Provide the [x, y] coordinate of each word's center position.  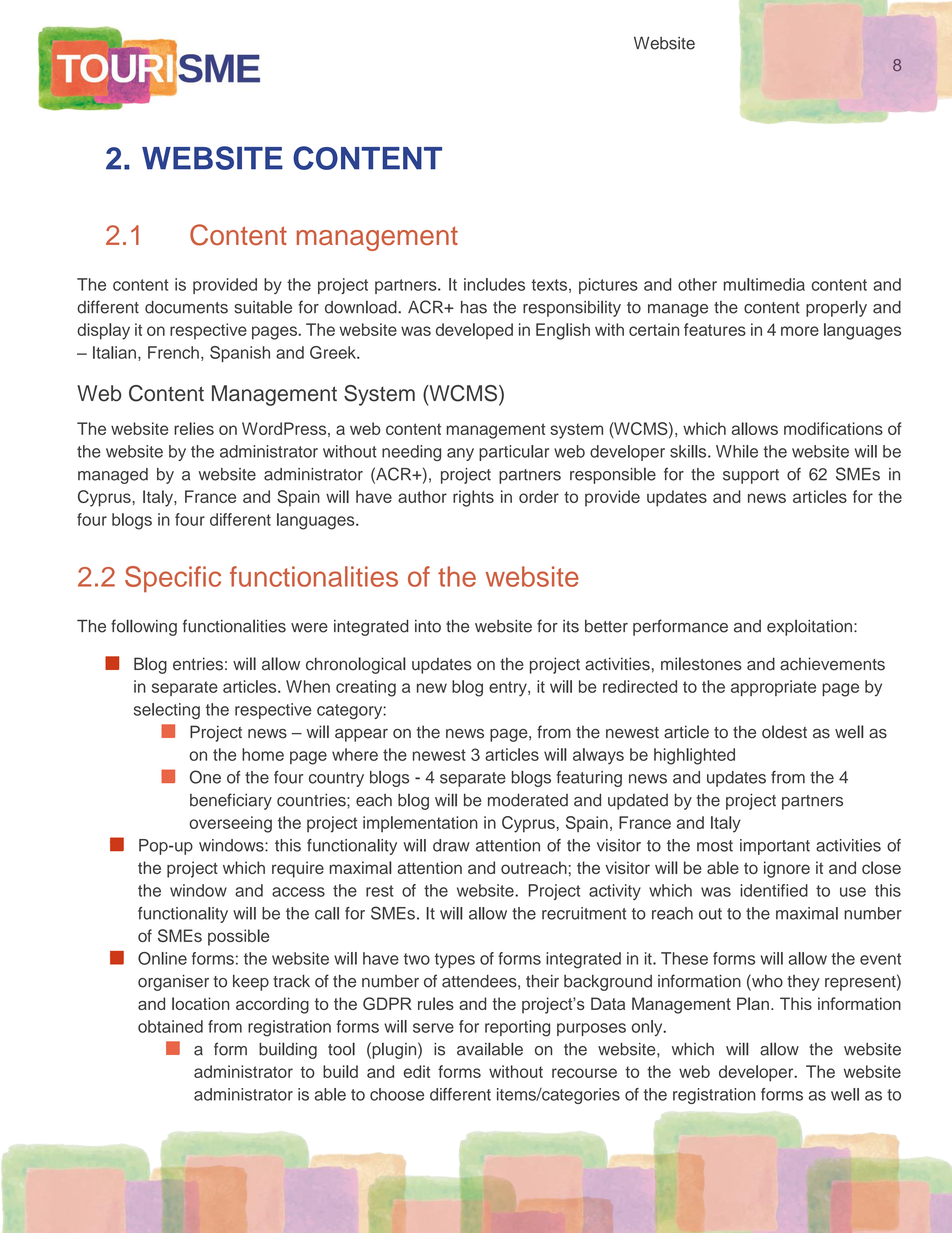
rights [473, 498]
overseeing [230, 824]
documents [186, 307]
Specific [173, 579]
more [800, 331]
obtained [170, 1026]
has [474, 307]
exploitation [809, 628]
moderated [528, 800]
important [775, 847]
